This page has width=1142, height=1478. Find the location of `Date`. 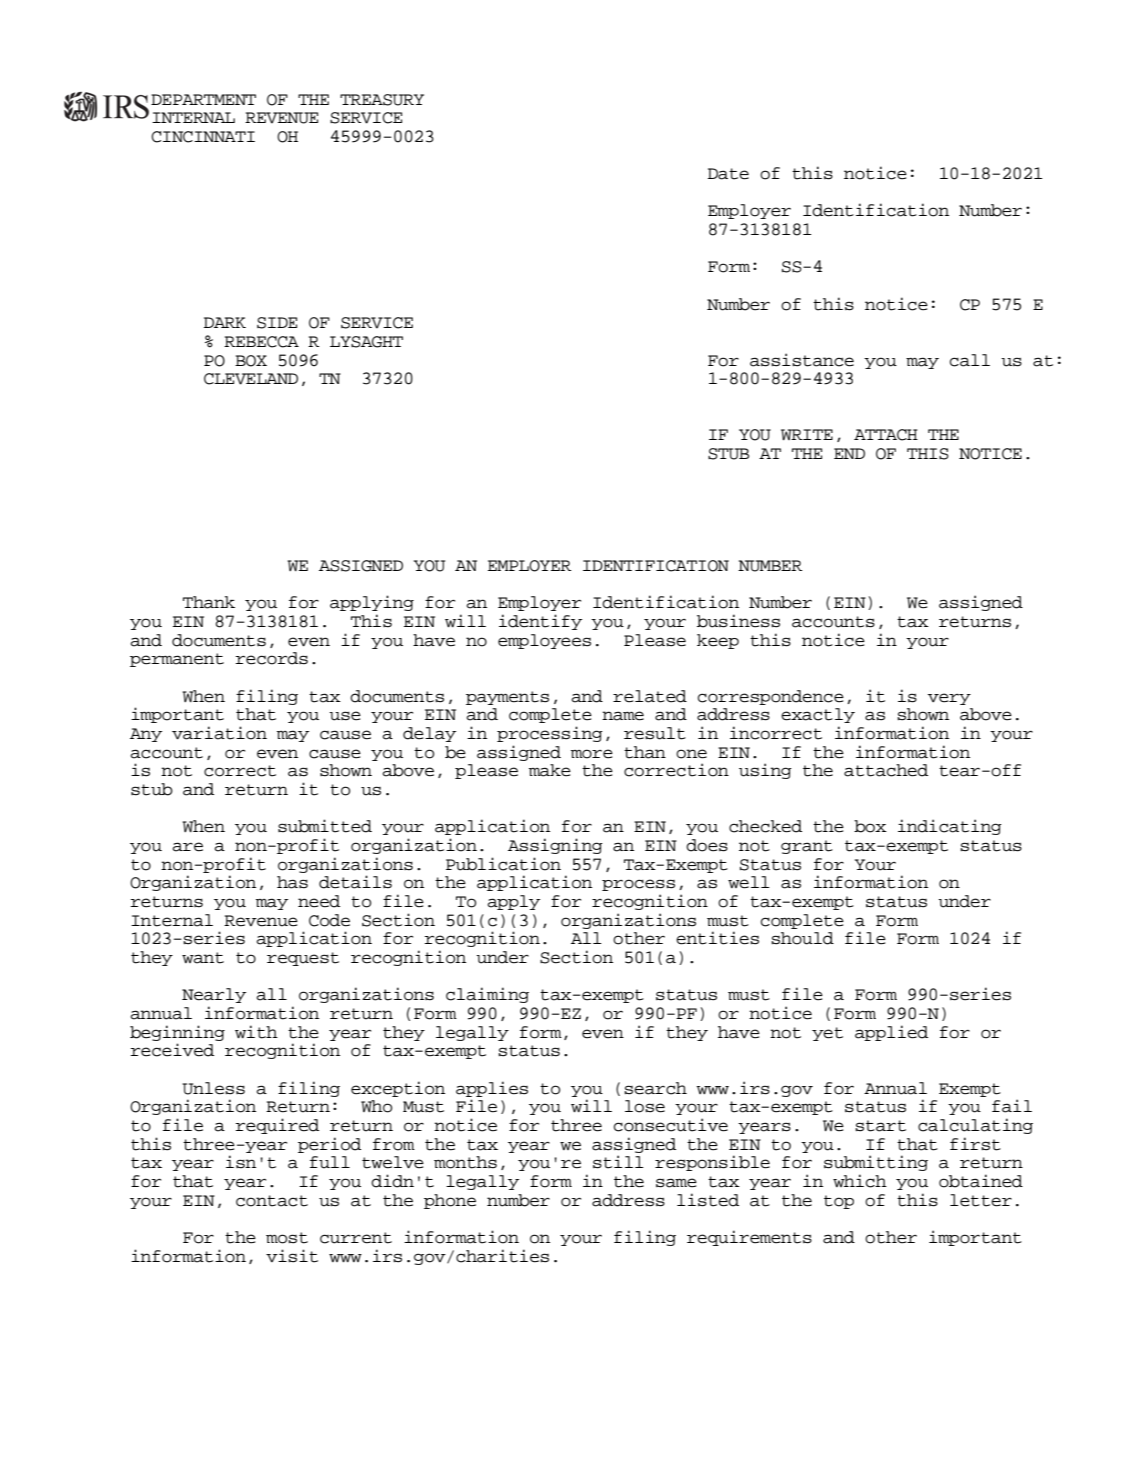

Date is located at coordinates (728, 174).
